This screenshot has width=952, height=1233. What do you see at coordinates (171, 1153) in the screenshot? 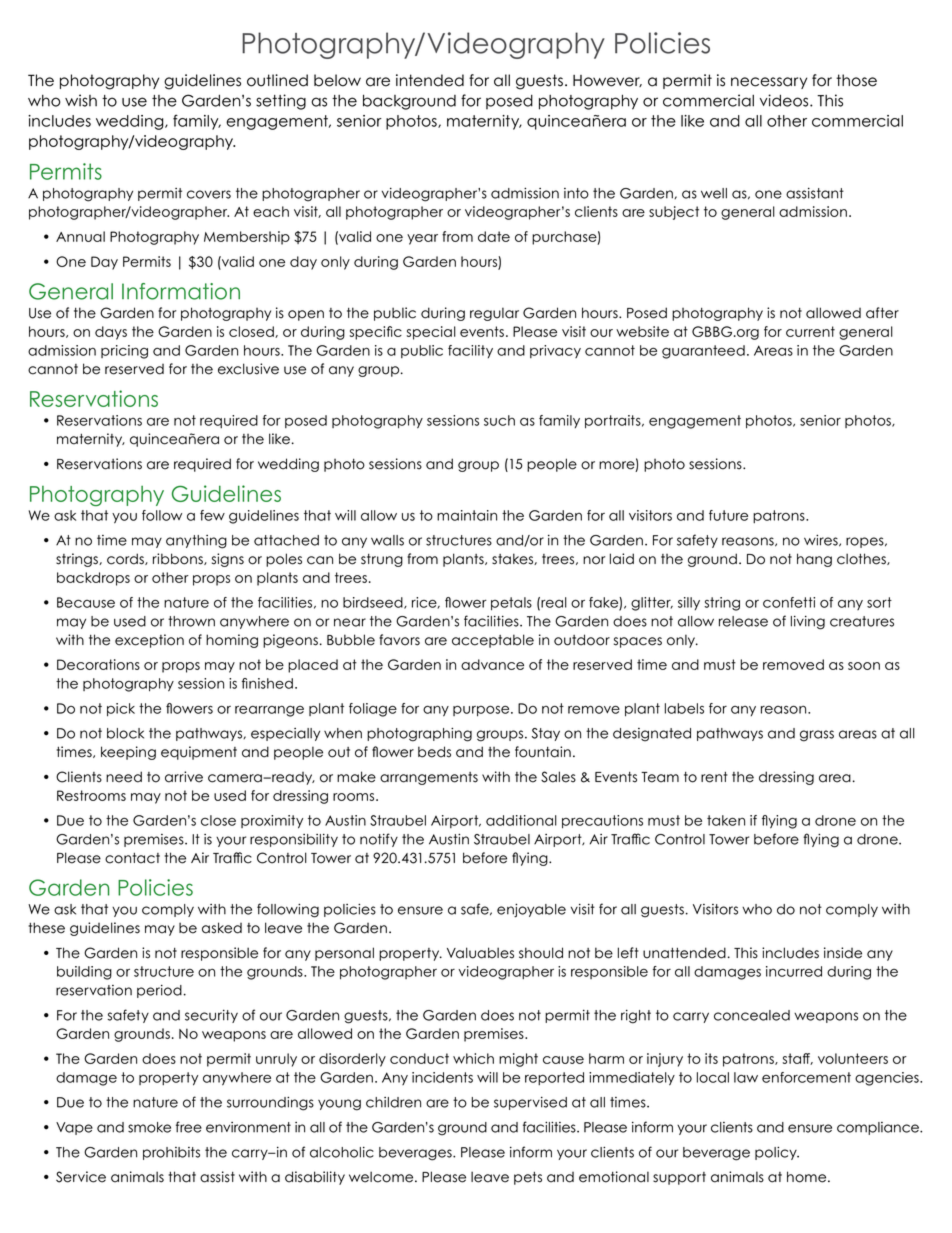
I see `prohibits` at bounding box center [171, 1153].
